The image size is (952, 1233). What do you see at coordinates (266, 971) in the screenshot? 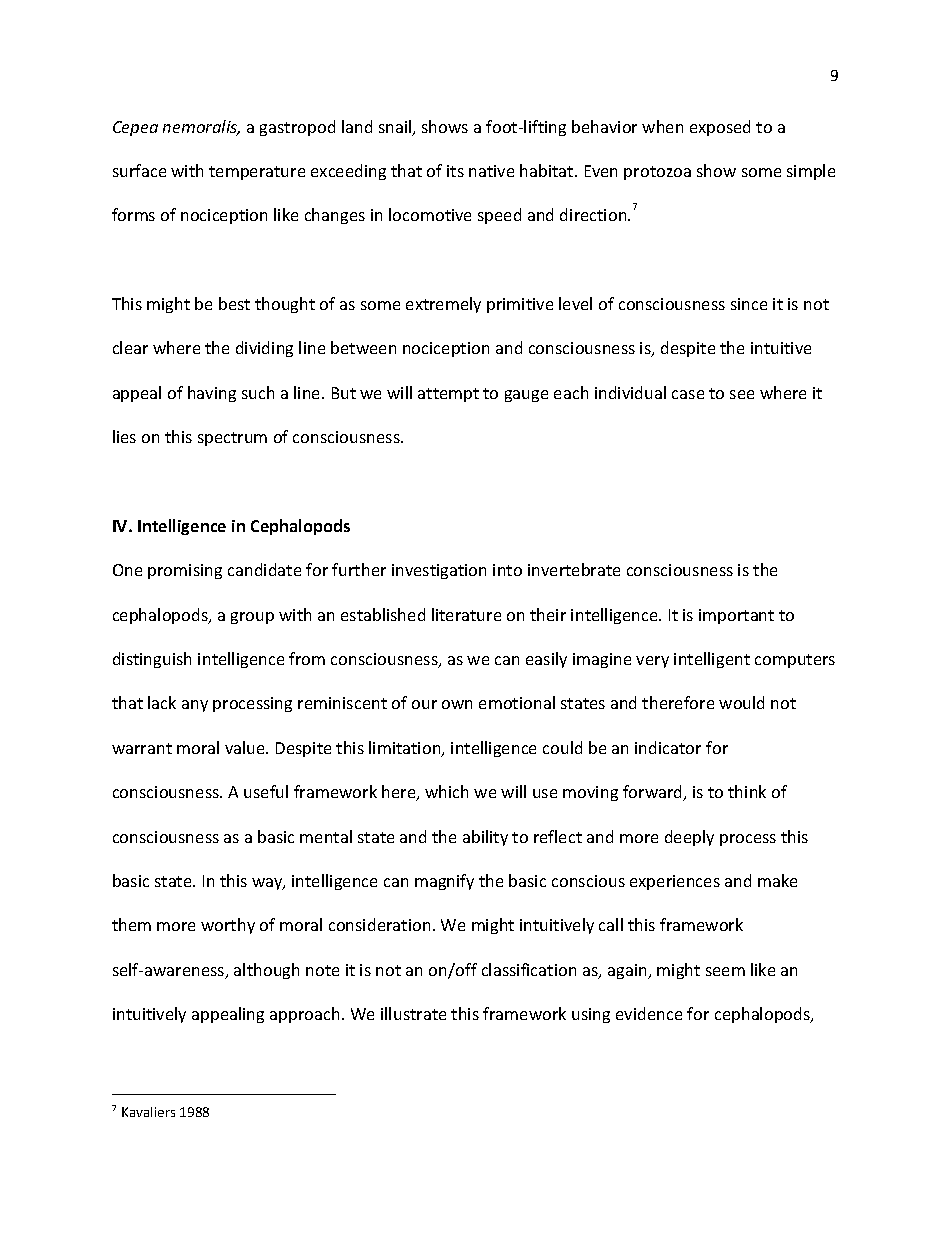
I see `although` at bounding box center [266, 971].
